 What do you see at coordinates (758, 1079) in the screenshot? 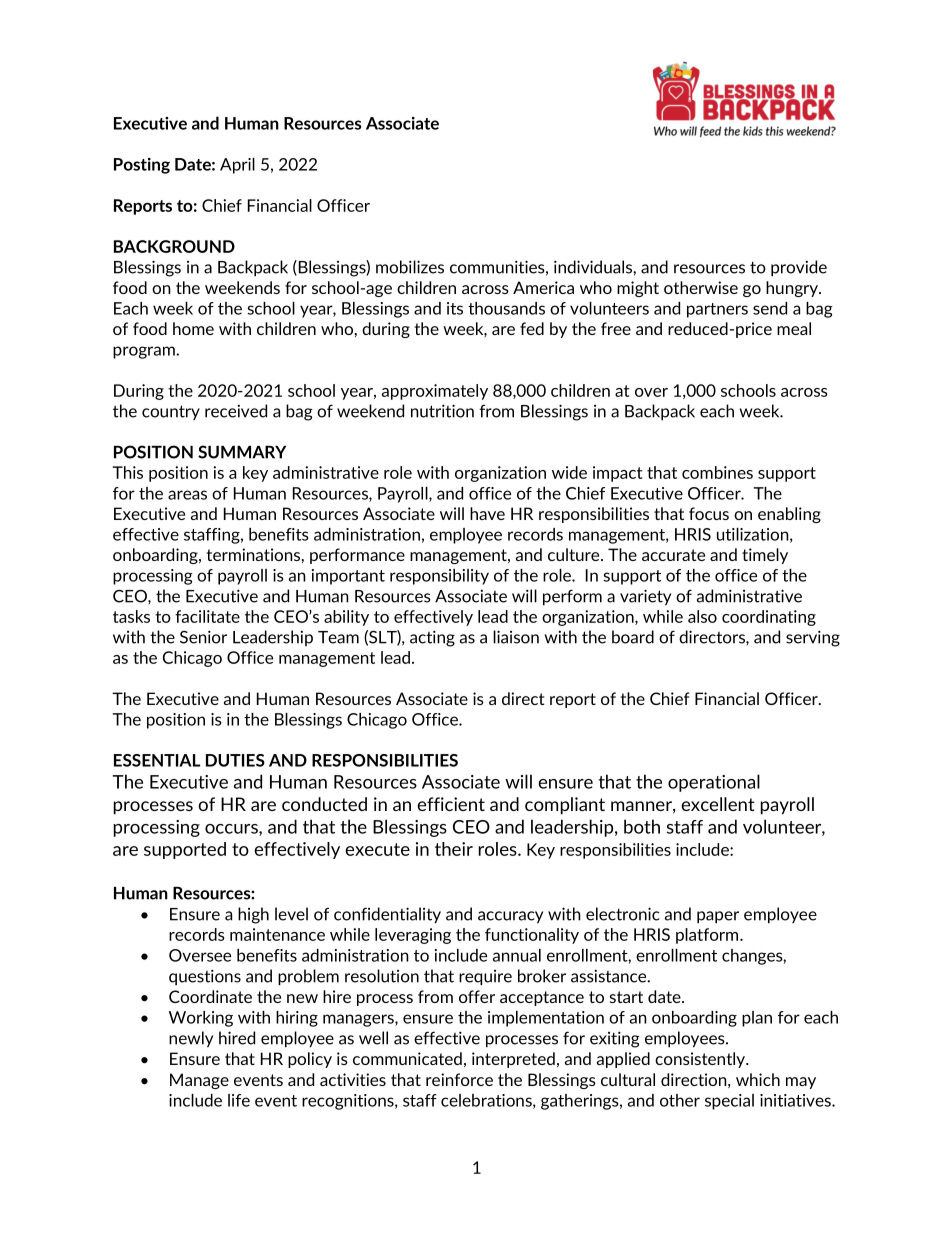
I see `which` at bounding box center [758, 1079].
